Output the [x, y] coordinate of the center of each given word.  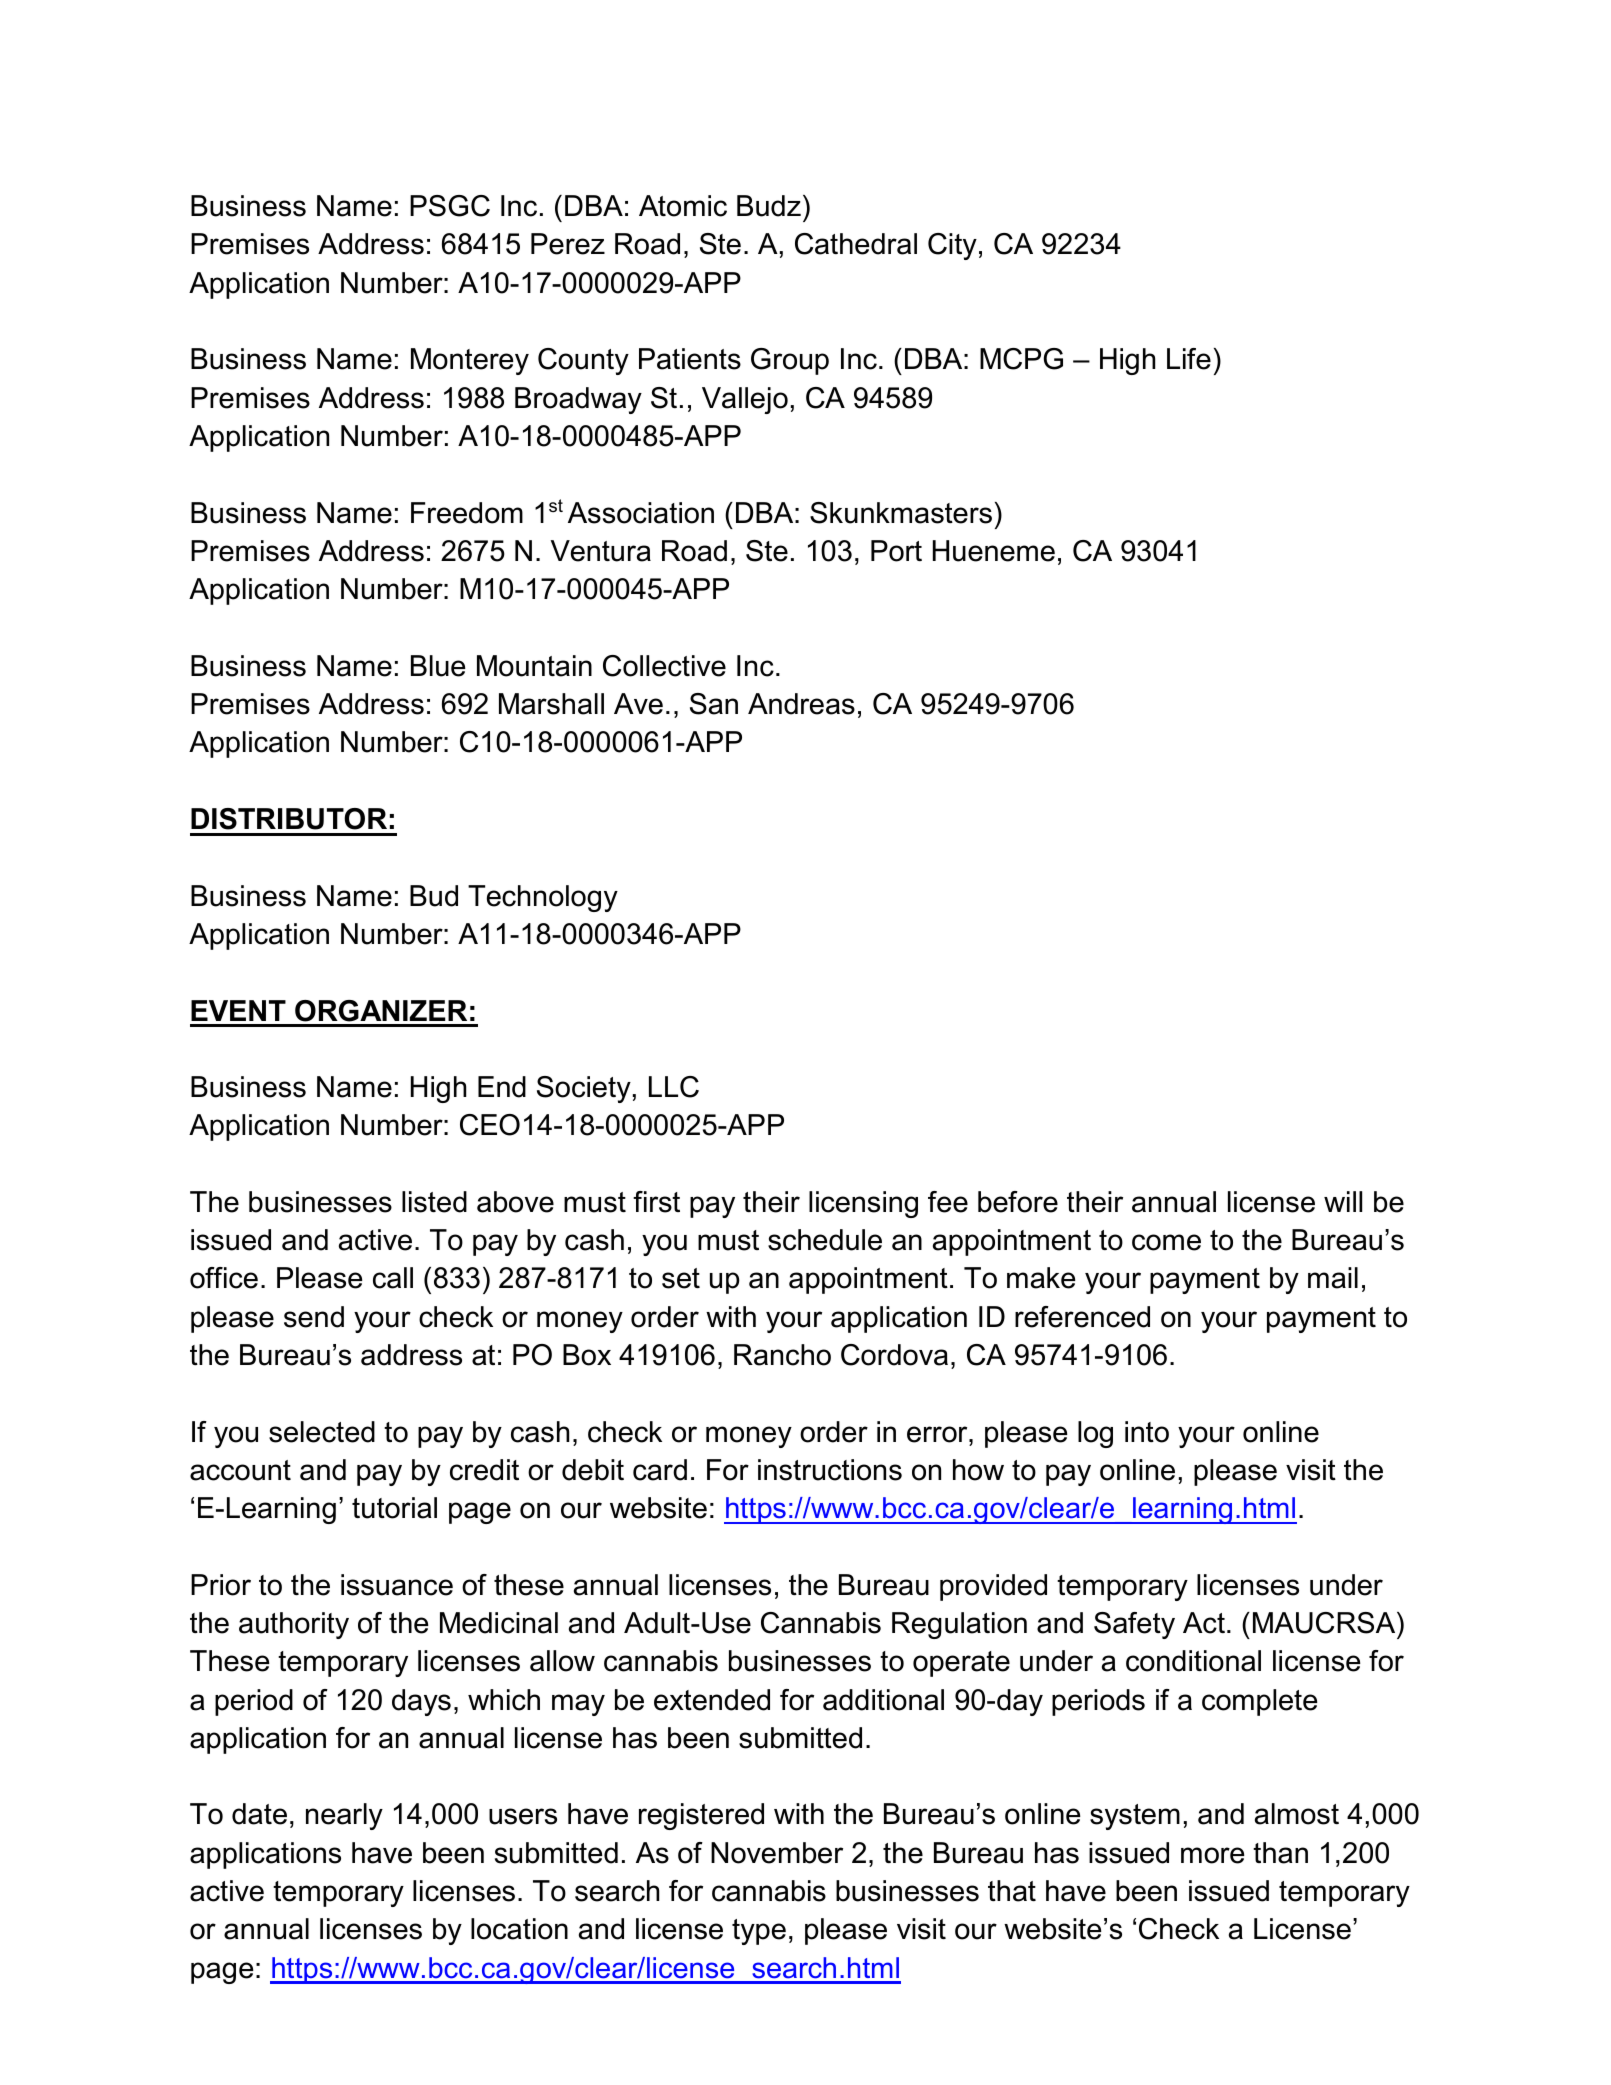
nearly [344, 1816]
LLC [674, 1087]
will [1343, 1201]
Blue [438, 666]
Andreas [801, 704]
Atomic [683, 206]
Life [1189, 359]
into [1147, 1432]
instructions [830, 1470]
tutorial [394, 1508]
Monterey [470, 361]
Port [896, 551]
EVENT [238, 1010]
